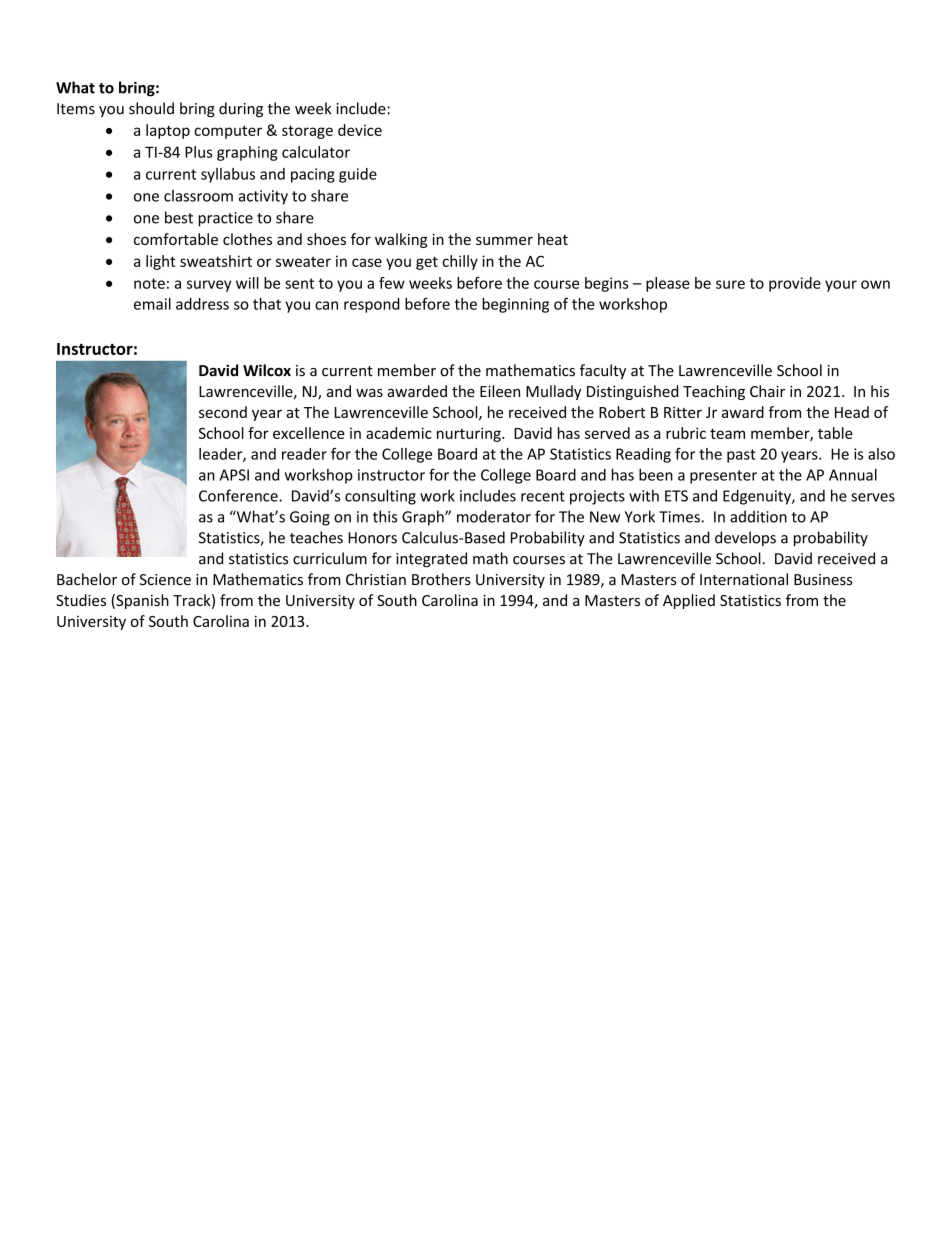  What do you see at coordinates (470, 434) in the image?
I see `nurturing` at bounding box center [470, 434].
